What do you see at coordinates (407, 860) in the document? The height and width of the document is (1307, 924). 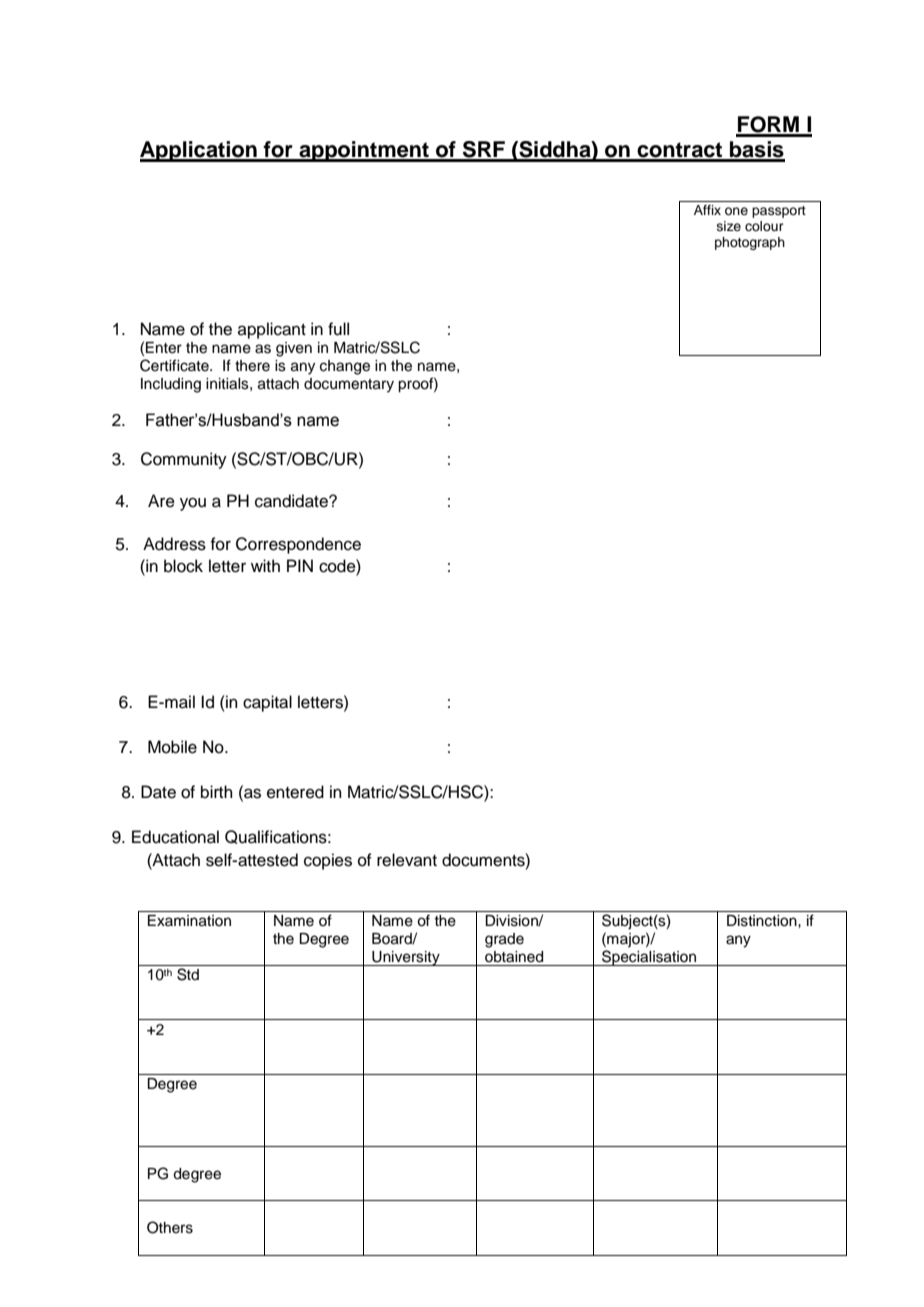 I see `relevant` at bounding box center [407, 860].
